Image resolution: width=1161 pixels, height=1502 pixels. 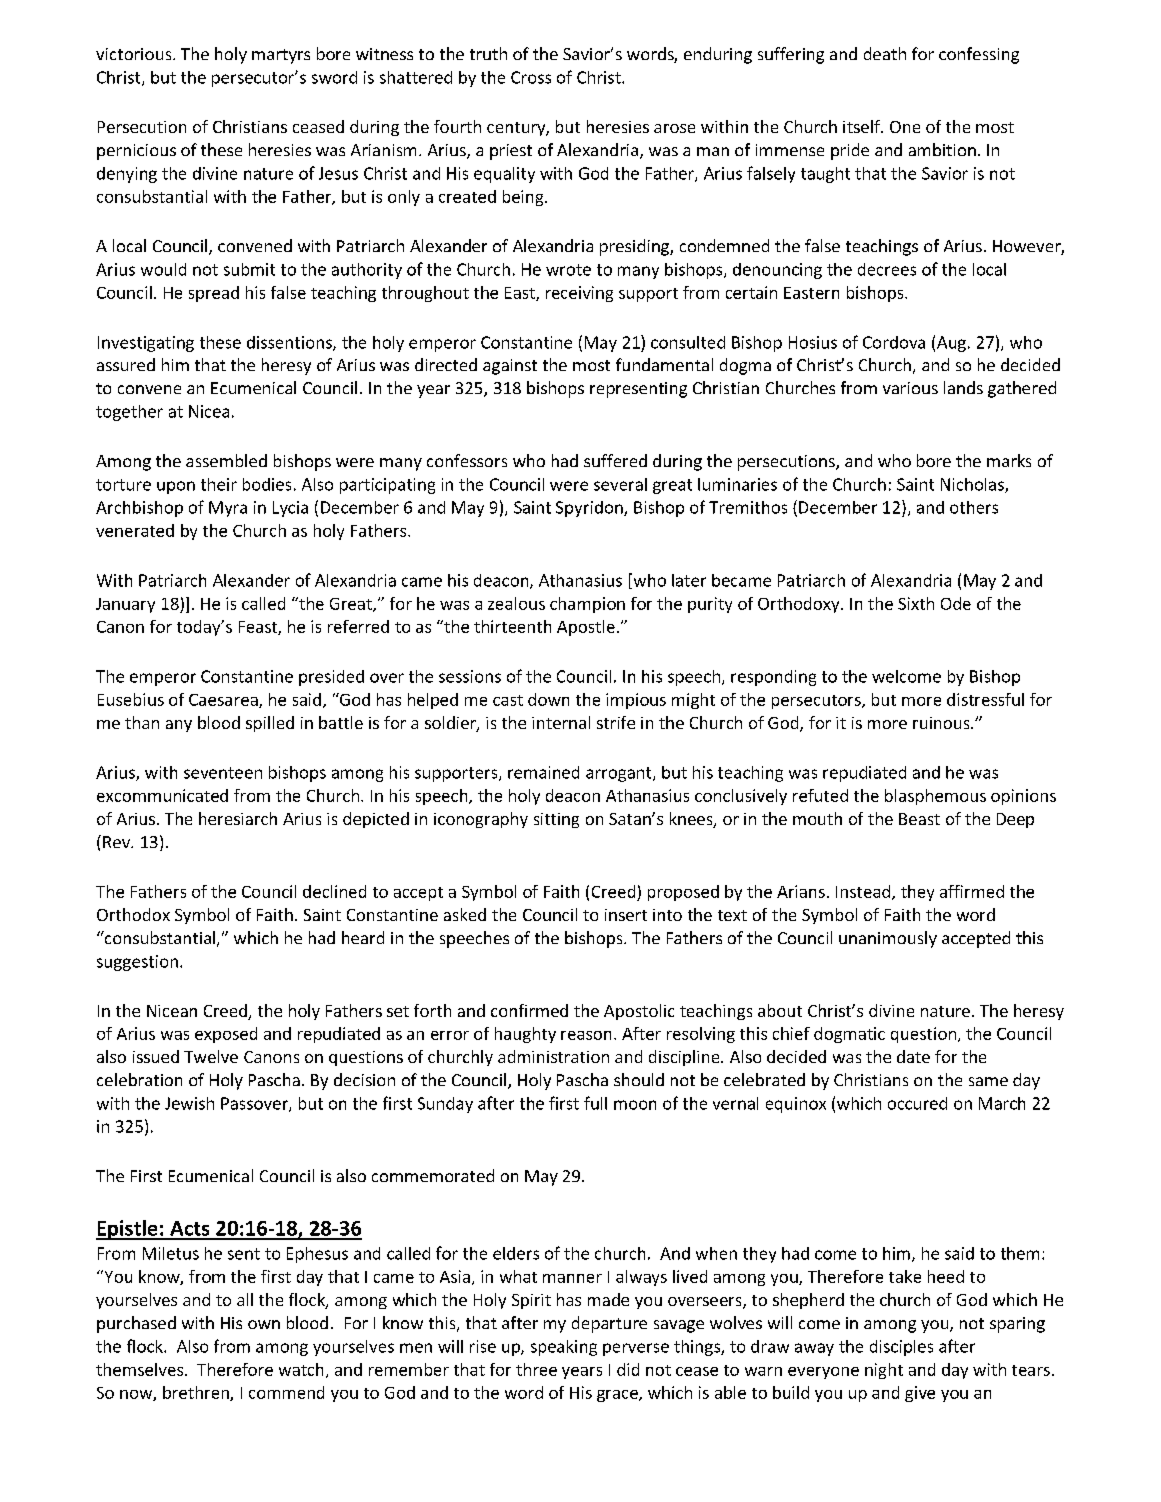 What do you see at coordinates (586, 1035) in the page?
I see `reason` at bounding box center [586, 1035].
